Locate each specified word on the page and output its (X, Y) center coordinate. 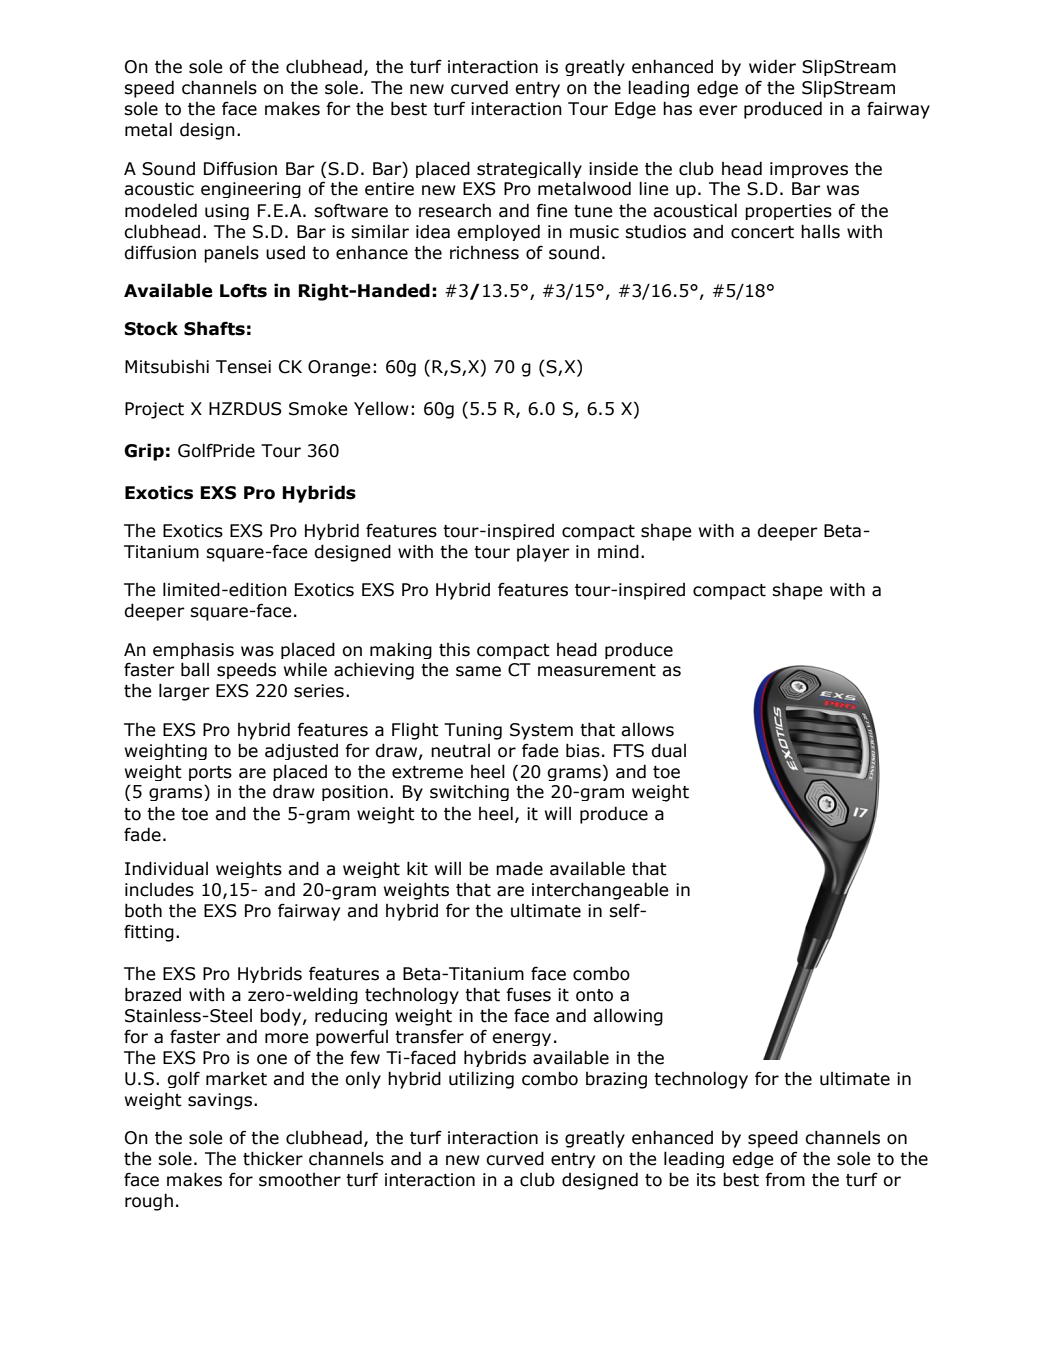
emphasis (193, 650)
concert (762, 232)
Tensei (243, 367)
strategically (529, 169)
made (519, 868)
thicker (273, 1158)
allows (647, 729)
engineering (251, 190)
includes (159, 889)
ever (718, 110)
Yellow (381, 408)
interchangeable (600, 891)
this (454, 650)
